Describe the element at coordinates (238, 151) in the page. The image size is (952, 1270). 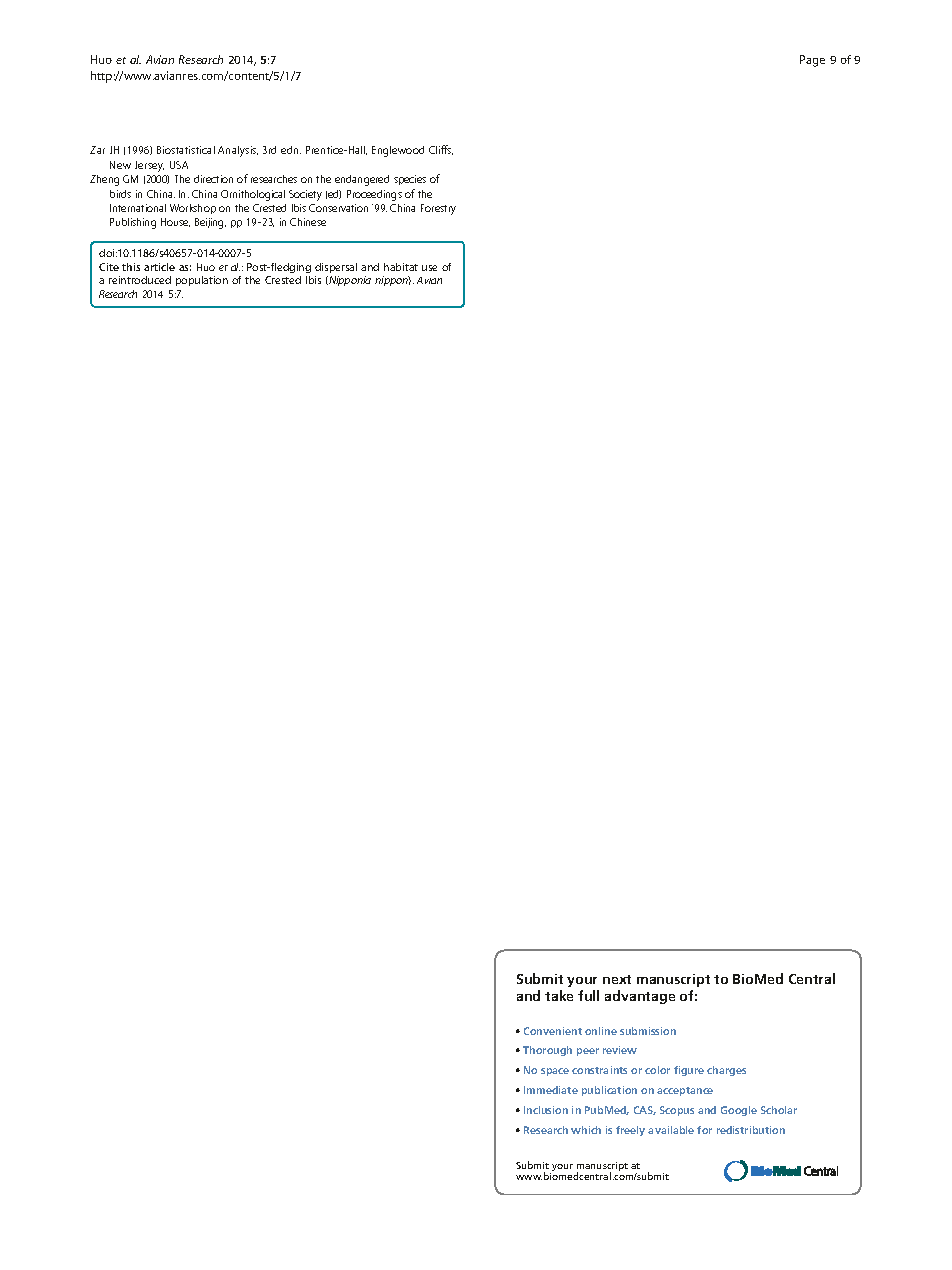
I see `Analysis` at that location.
